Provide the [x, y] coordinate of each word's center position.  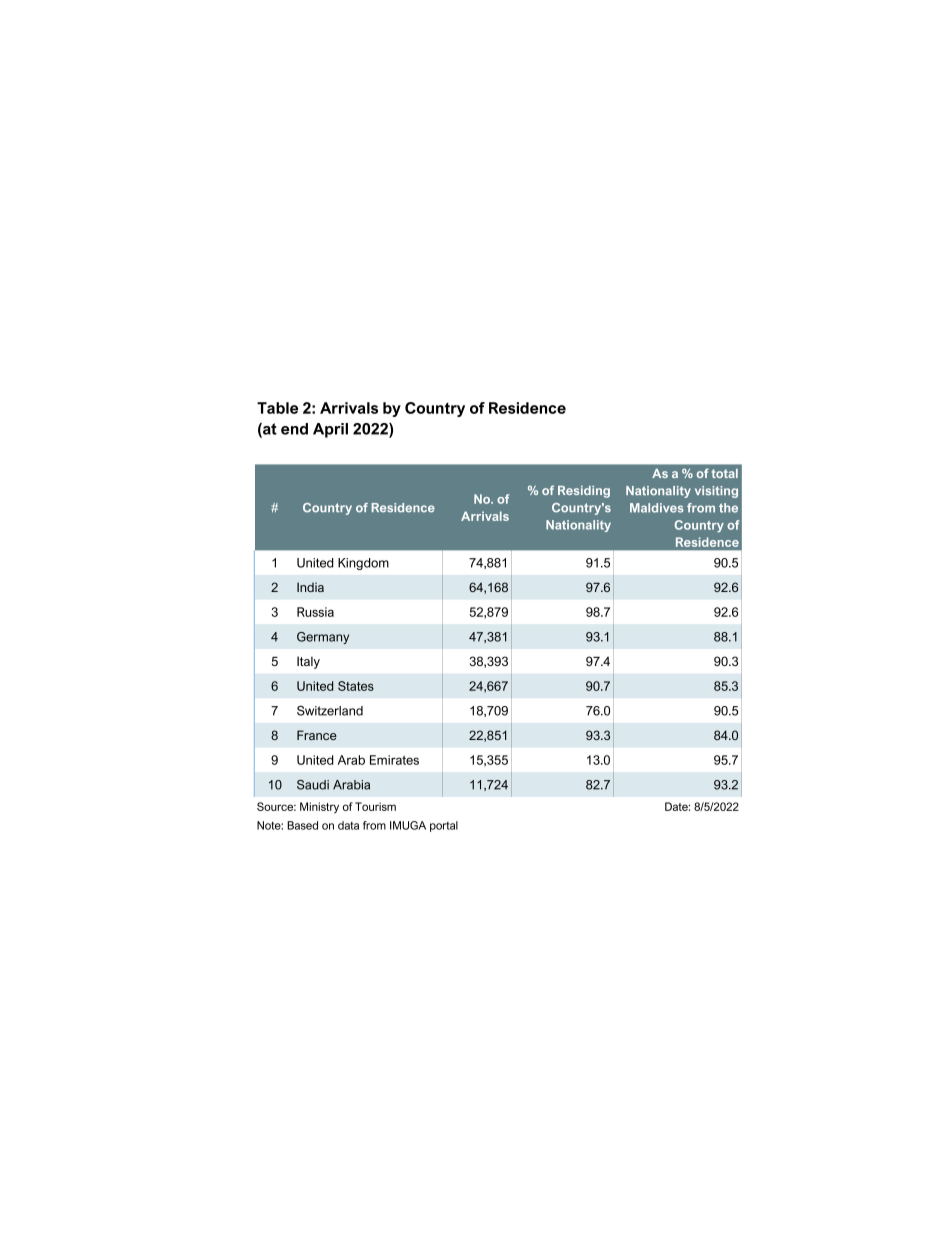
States [356, 686]
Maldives [657, 508]
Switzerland [330, 711]
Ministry [319, 808]
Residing [584, 492]
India [310, 587]
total [725, 473]
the [728, 508]
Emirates [394, 760]
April [330, 430]
